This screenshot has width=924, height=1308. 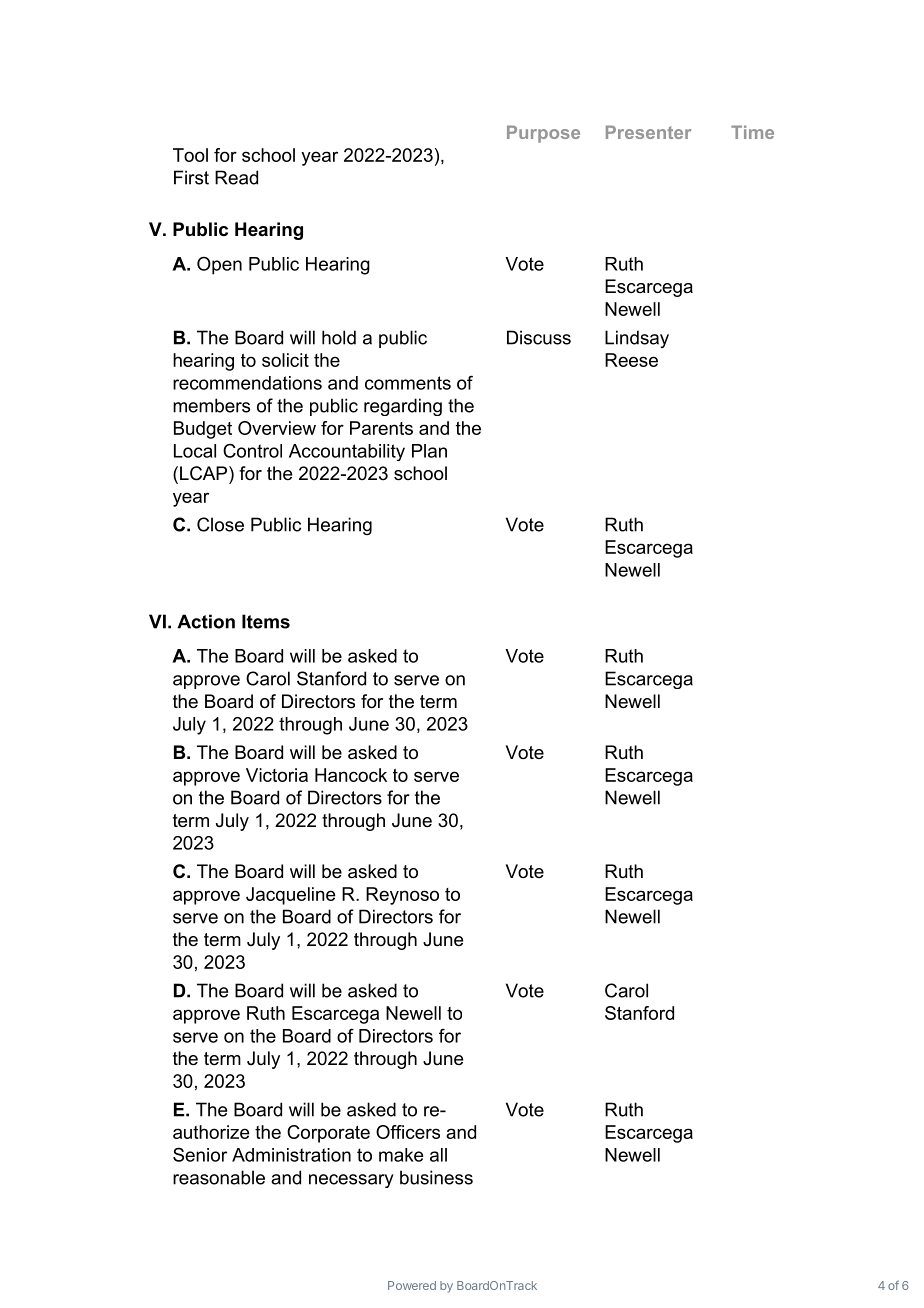 I want to click on Officers, so click(x=408, y=1132).
